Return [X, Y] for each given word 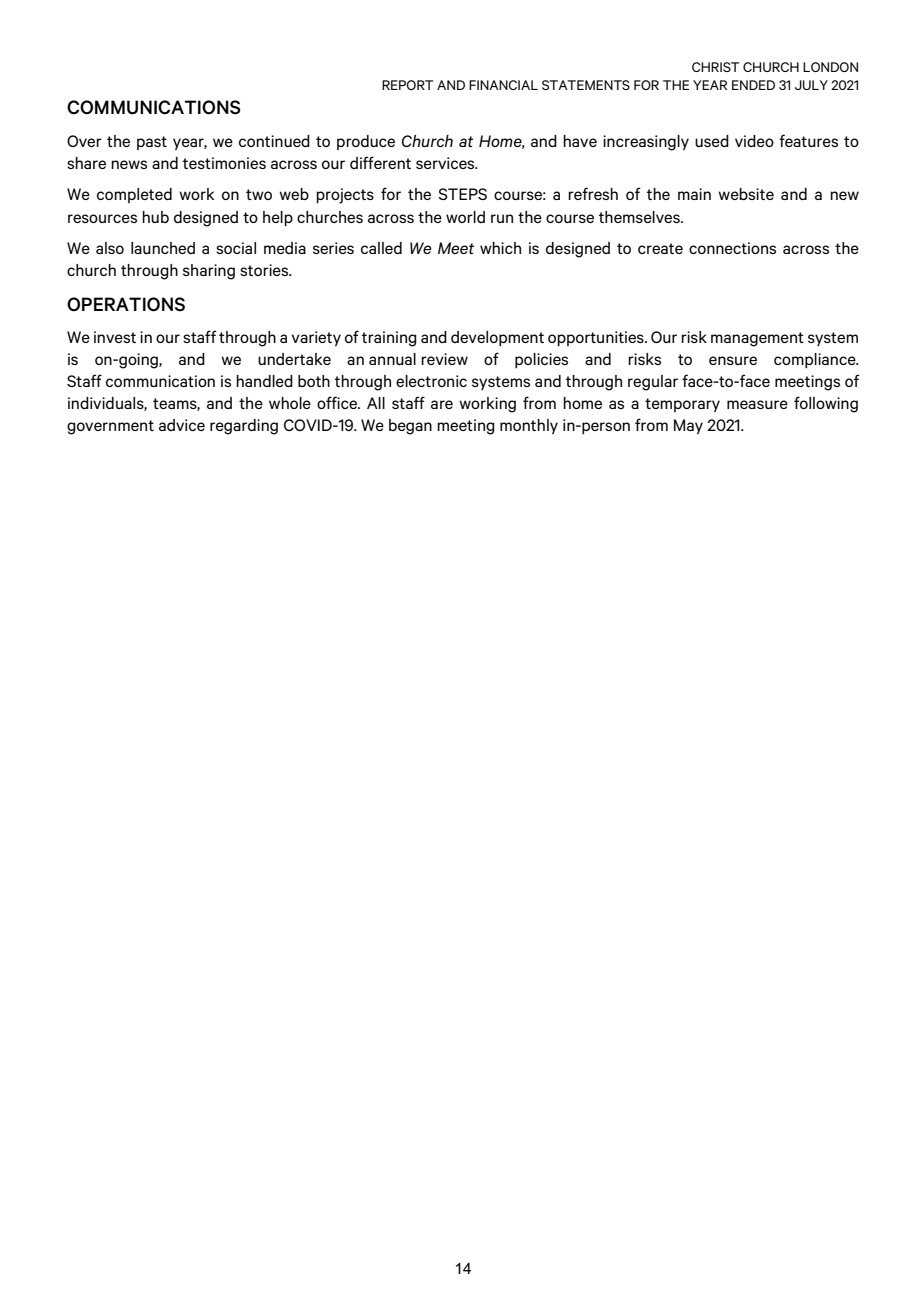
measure [757, 404]
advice [182, 425]
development [497, 338]
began [410, 427]
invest [115, 337]
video [754, 141]
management [757, 339]
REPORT [407, 85]
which [500, 248]
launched [163, 248]
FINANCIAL [503, 85]
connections [732, 248]
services [446, 163]
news [129, 164]
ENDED [753, 85]
